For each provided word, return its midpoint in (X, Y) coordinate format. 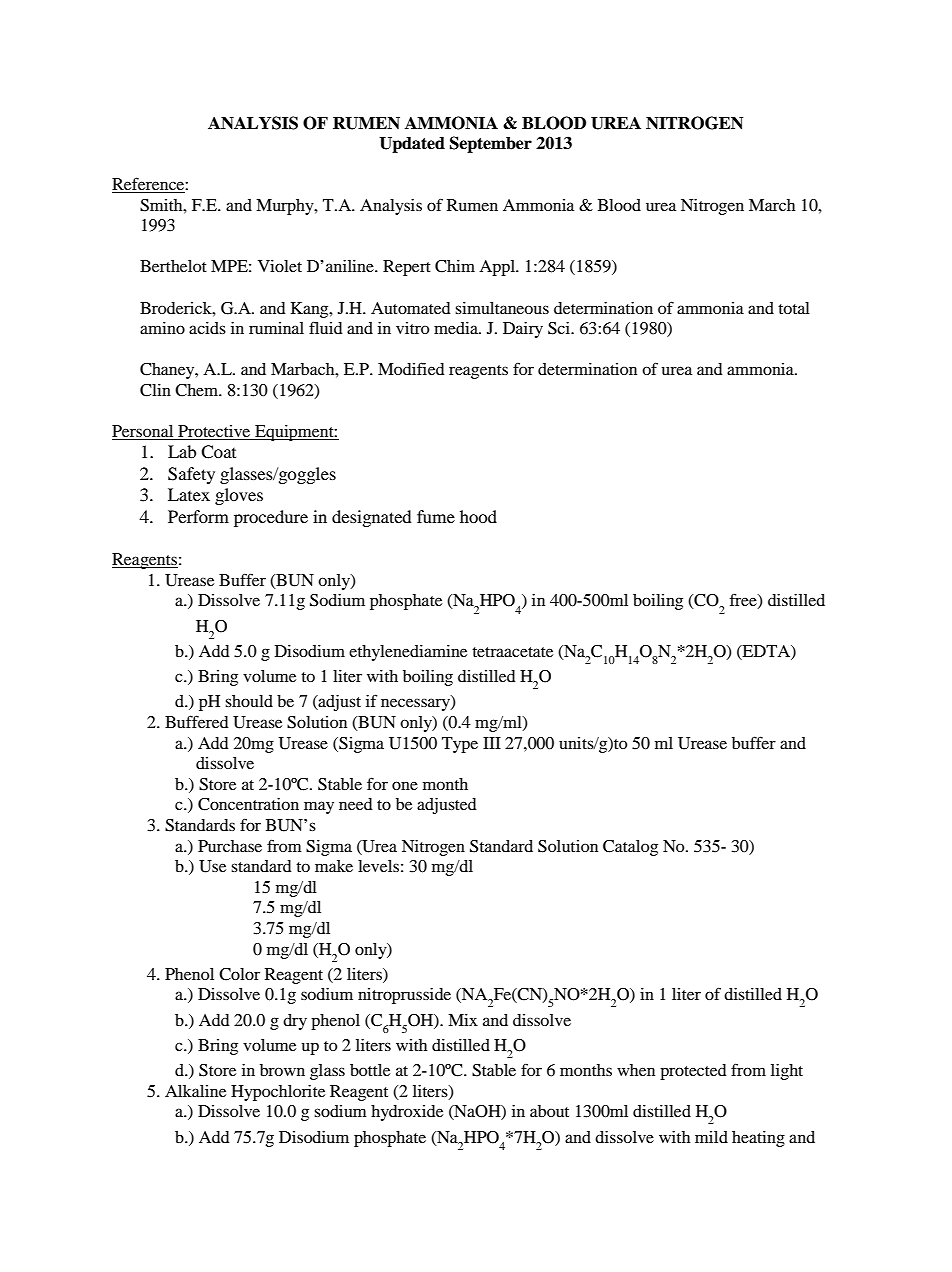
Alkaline (195, 1091)
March (772, 205)
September (491, 144)
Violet (280, 266)
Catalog (630, 848)
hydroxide (407, 1113)
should (249, 701)
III (492, 743)
